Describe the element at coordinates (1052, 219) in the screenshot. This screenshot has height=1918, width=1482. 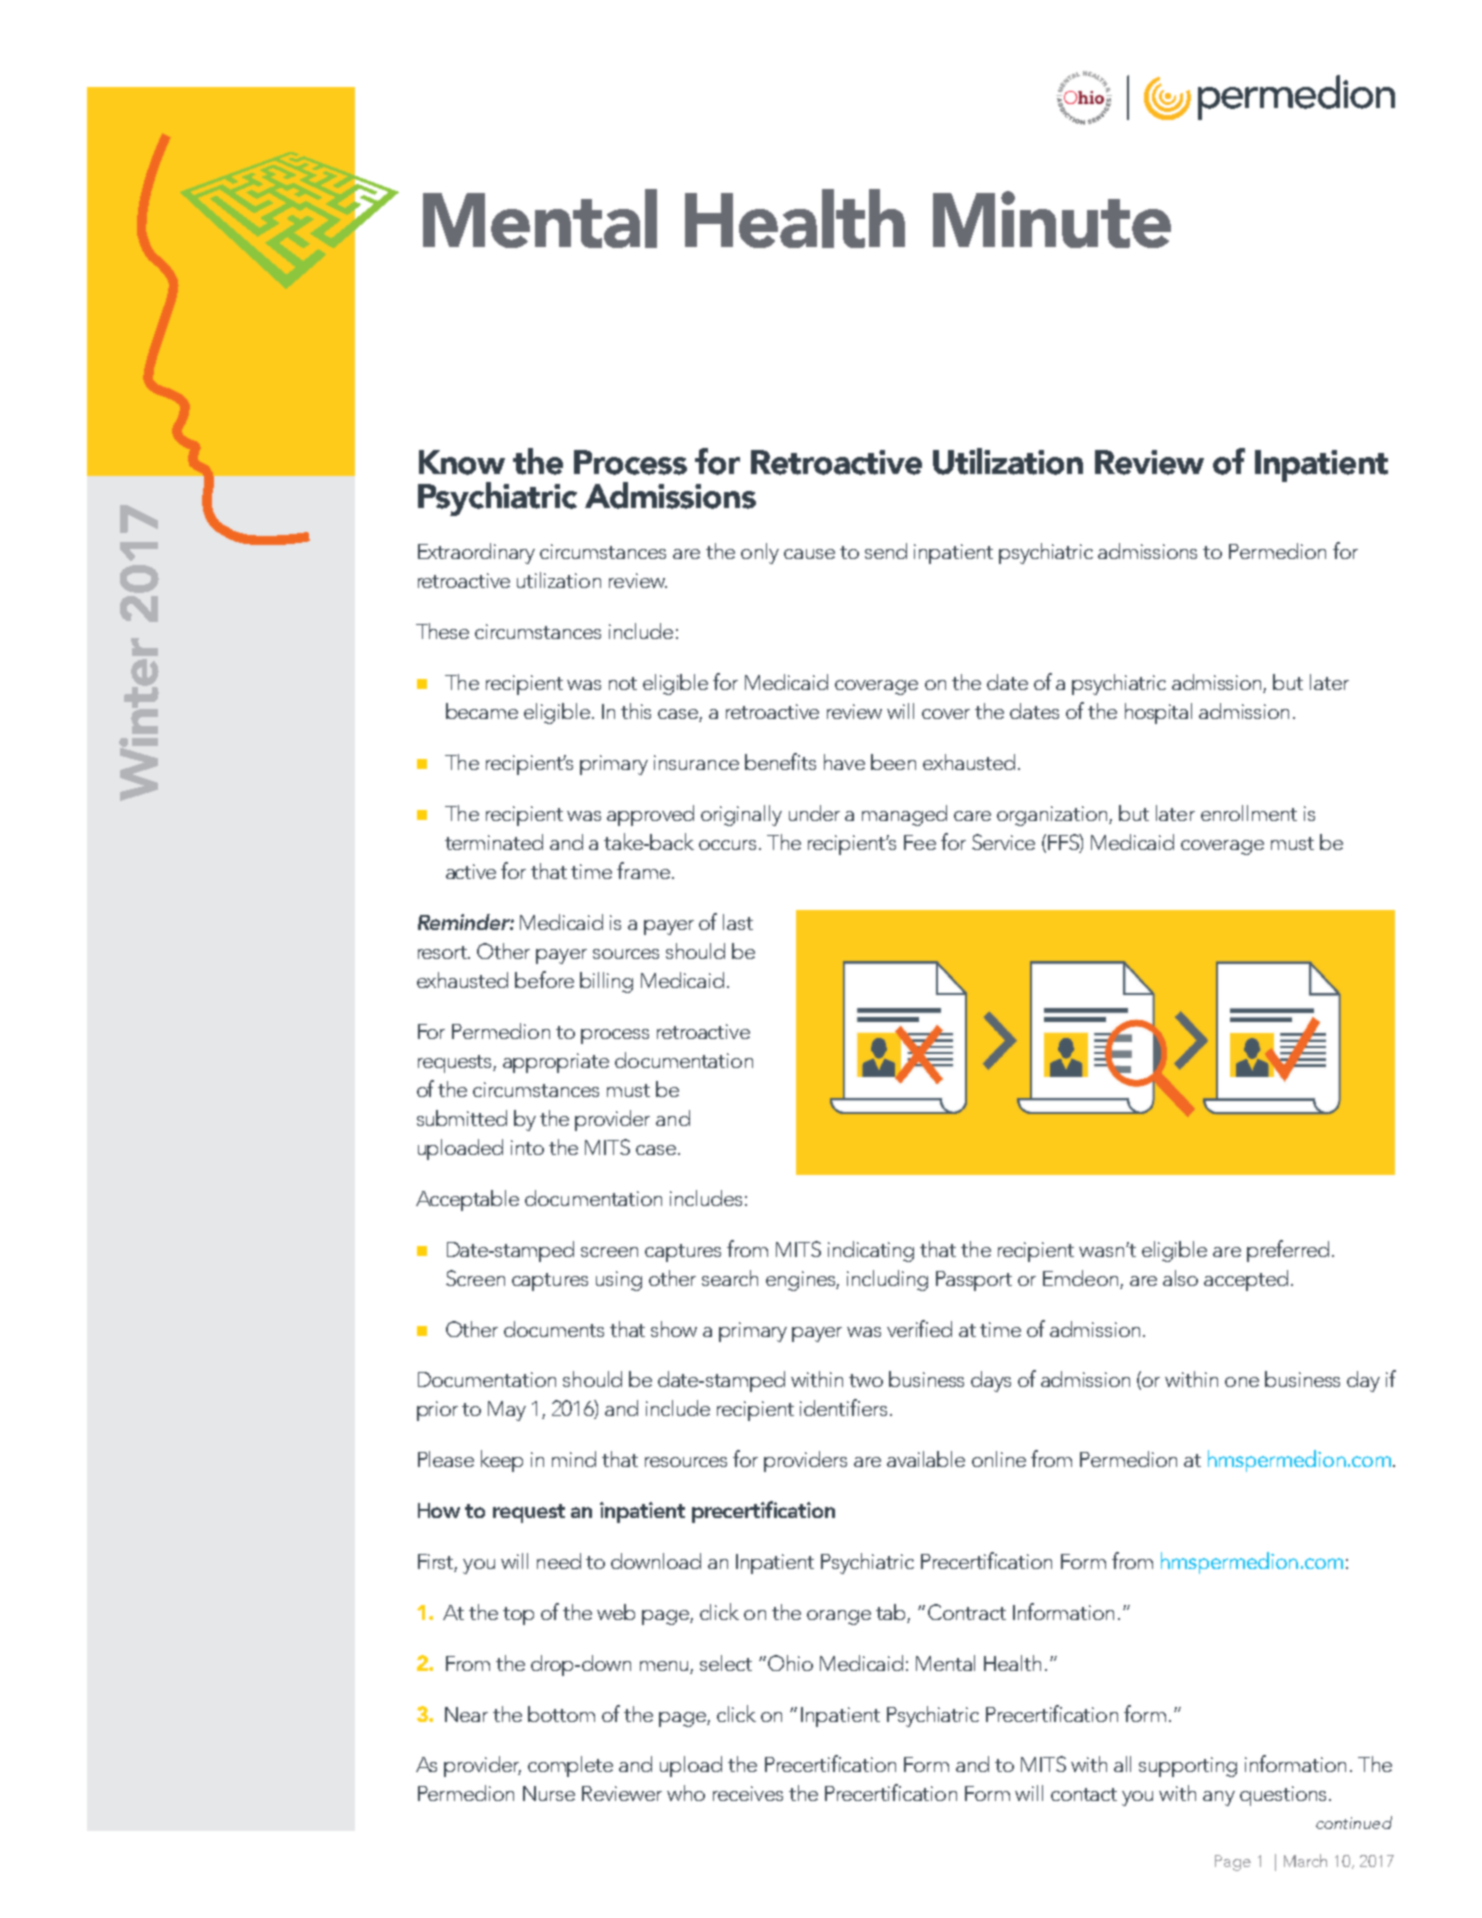
I see `Minute` at that location.
